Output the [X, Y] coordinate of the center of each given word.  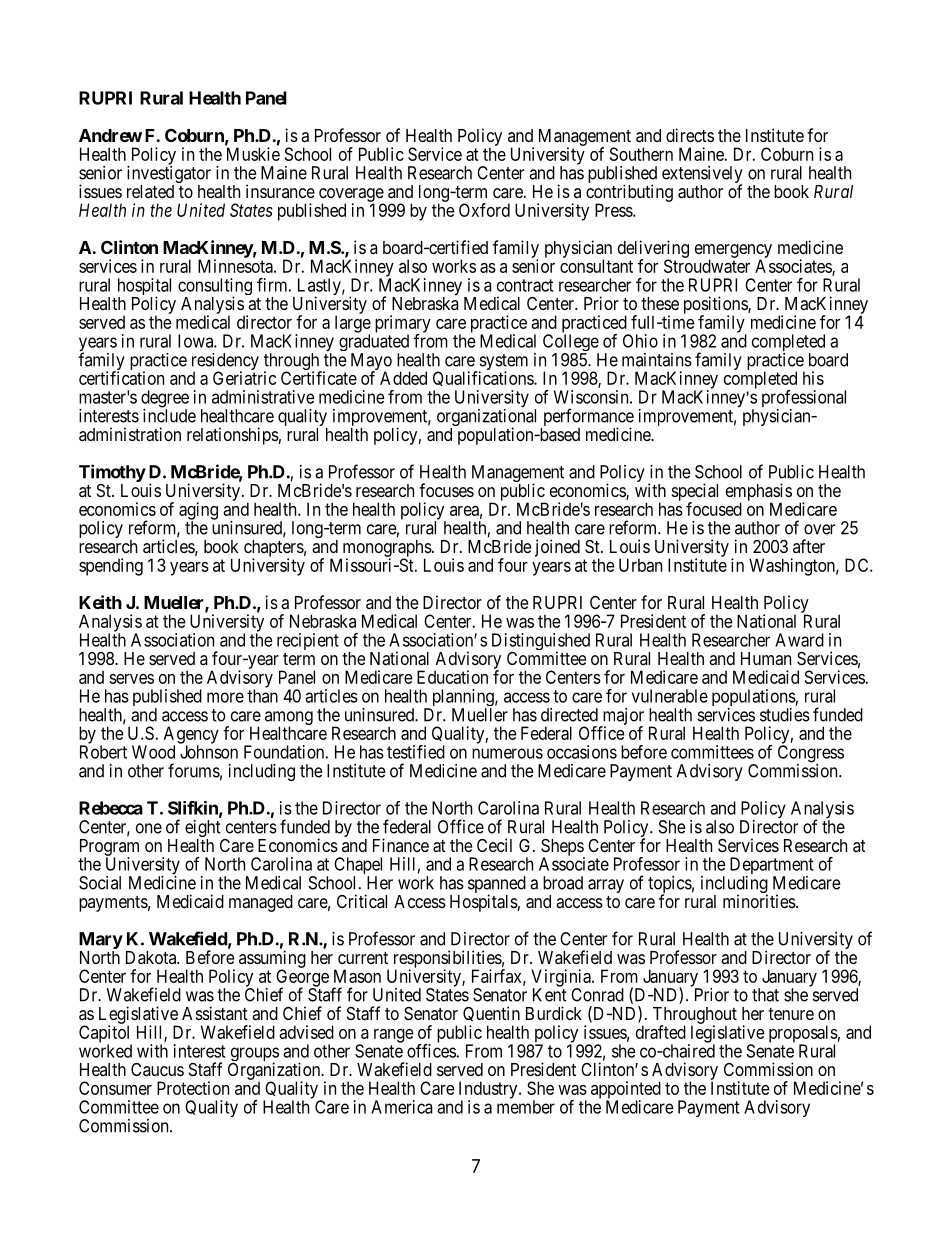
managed [261, 903]
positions [716, 306]
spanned [497, 886]
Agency [191, 736]
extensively [702, 176]
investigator [169, 176]
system [502, 363]
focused [714, 509]
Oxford [484, 210]
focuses [446, 490]
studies [785, 715]
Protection [193, 1088]
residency [225, 363]
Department [771, 867]
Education [452, 677]
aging [198, 512]
